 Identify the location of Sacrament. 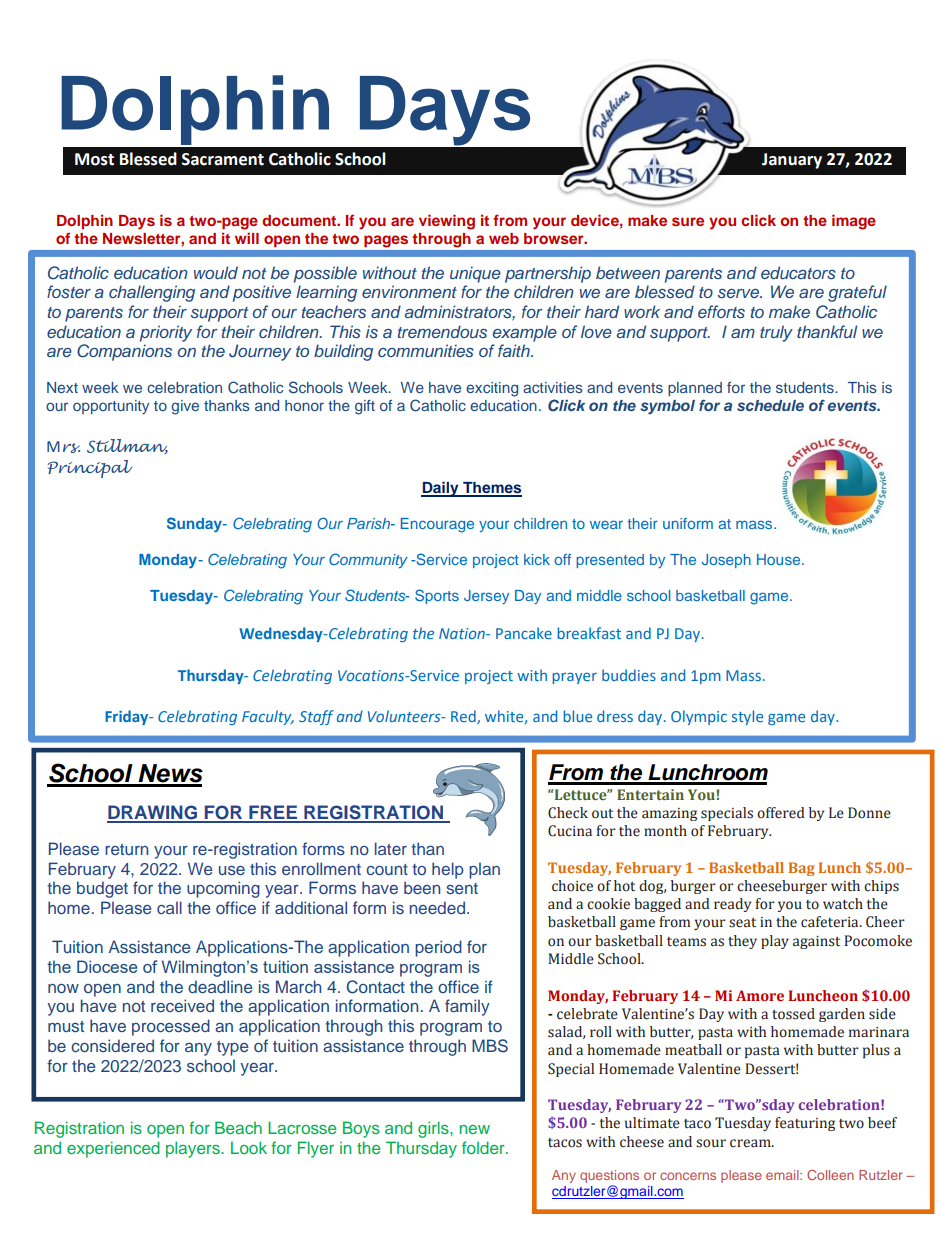
(223, 159).
